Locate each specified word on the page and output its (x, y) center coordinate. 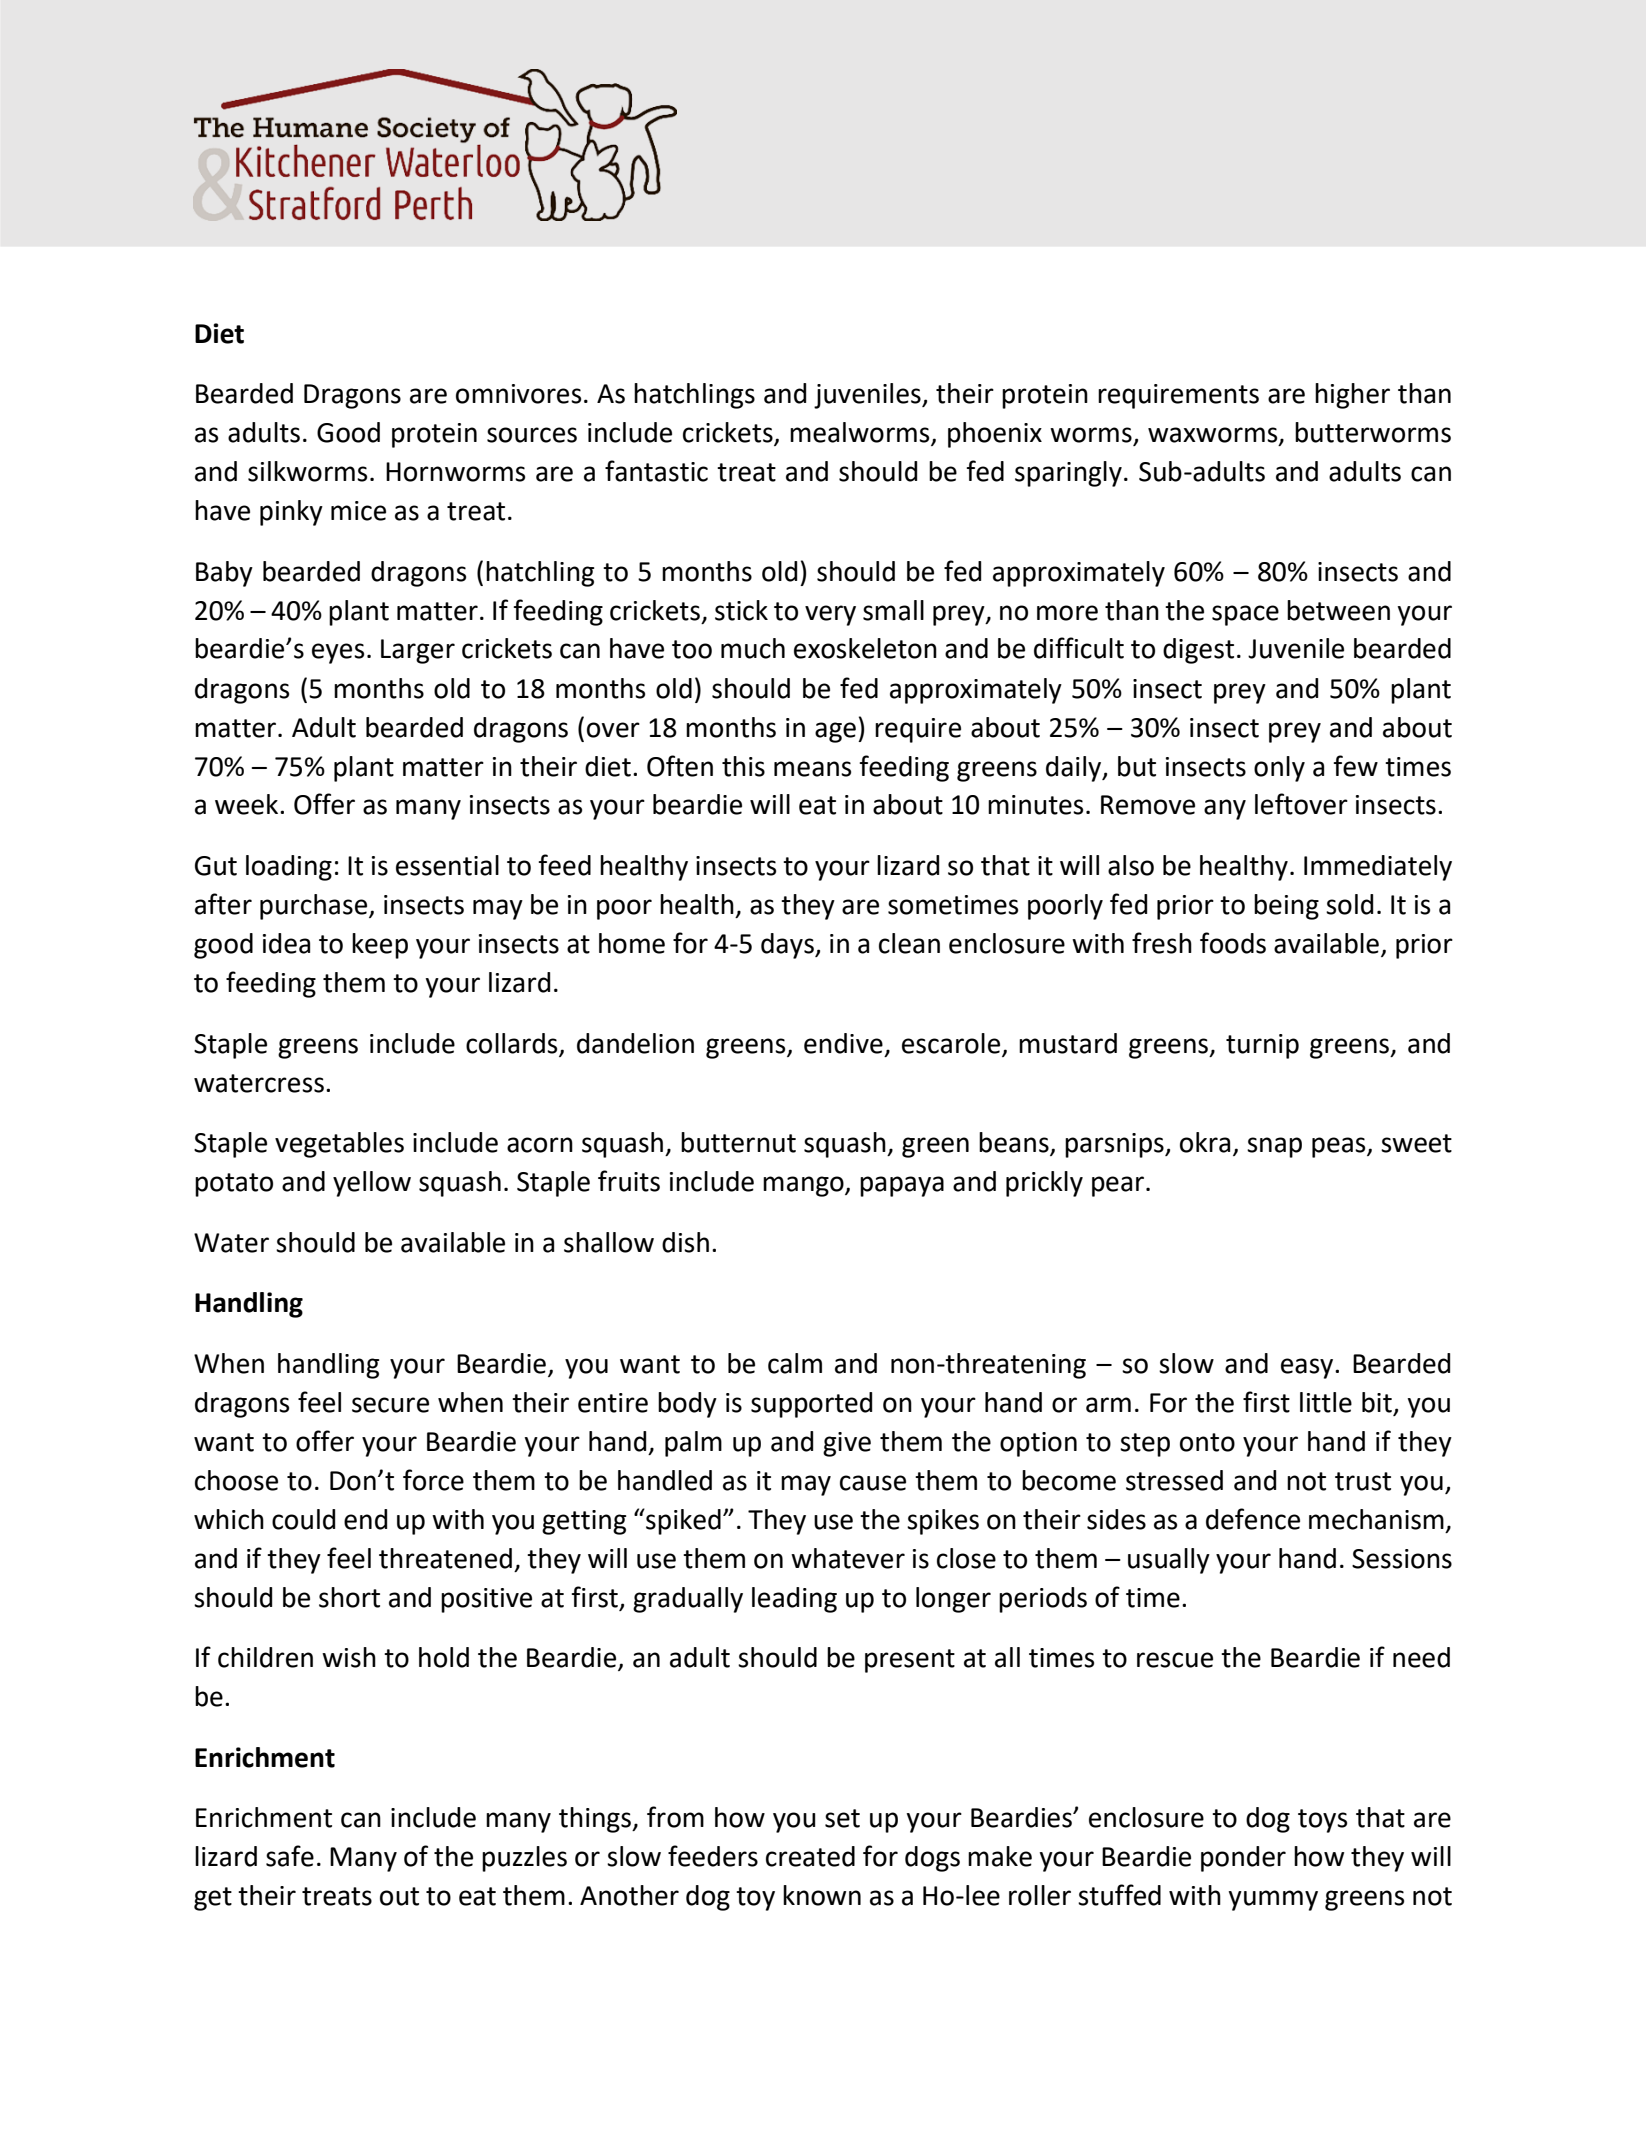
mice (358, 511)
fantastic (656, 471)
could (303, 1519)
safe (290, 1856)
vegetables (339, 1145)
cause (873, 1483)
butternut (738, 1142)
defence (1253, 1519)
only (1279, 769)
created (810, 1856)
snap (1274, 1147)
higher (1352, 396)
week (248, 804)
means (812, 769)
